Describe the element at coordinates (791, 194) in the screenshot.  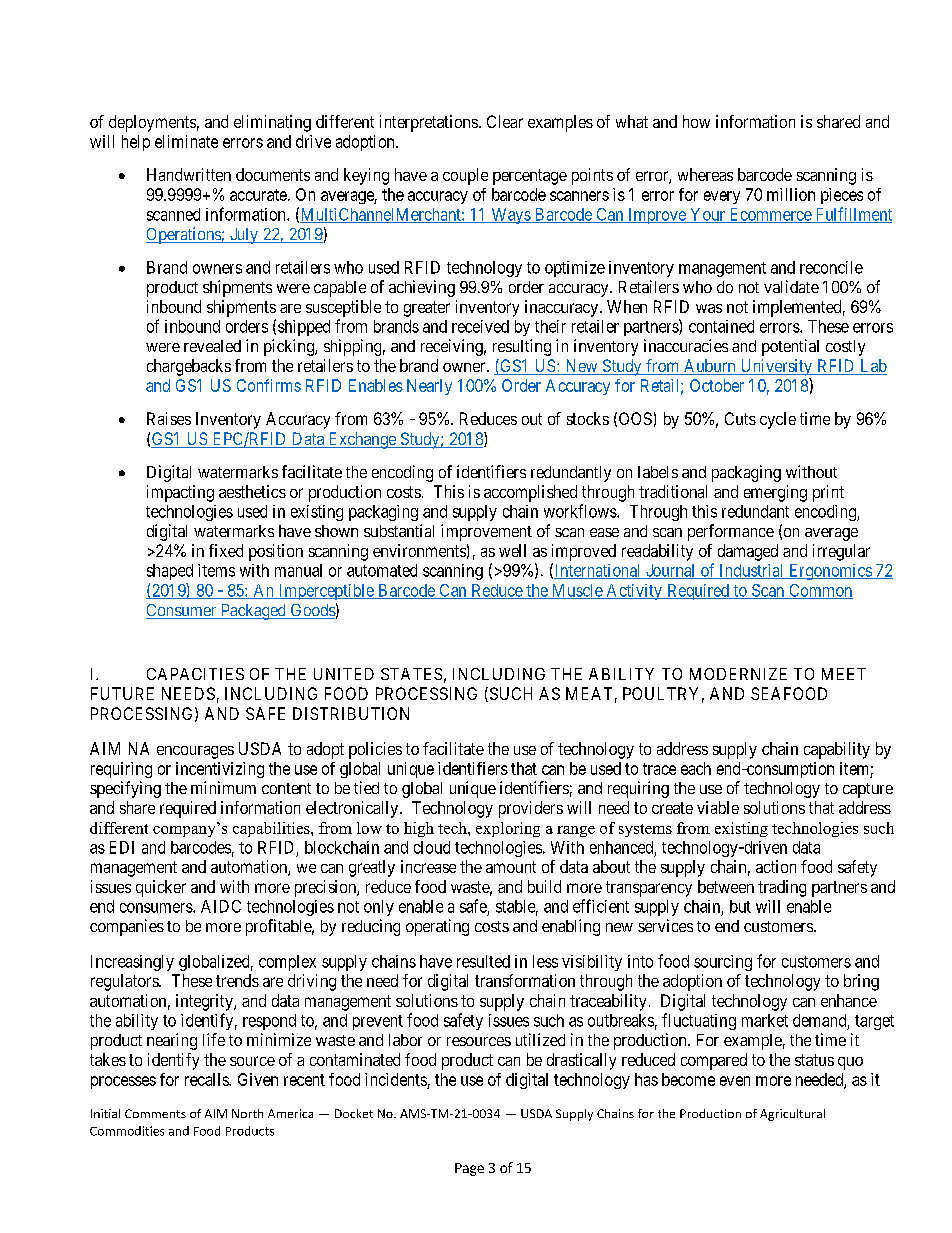
I see `million` at that location.
